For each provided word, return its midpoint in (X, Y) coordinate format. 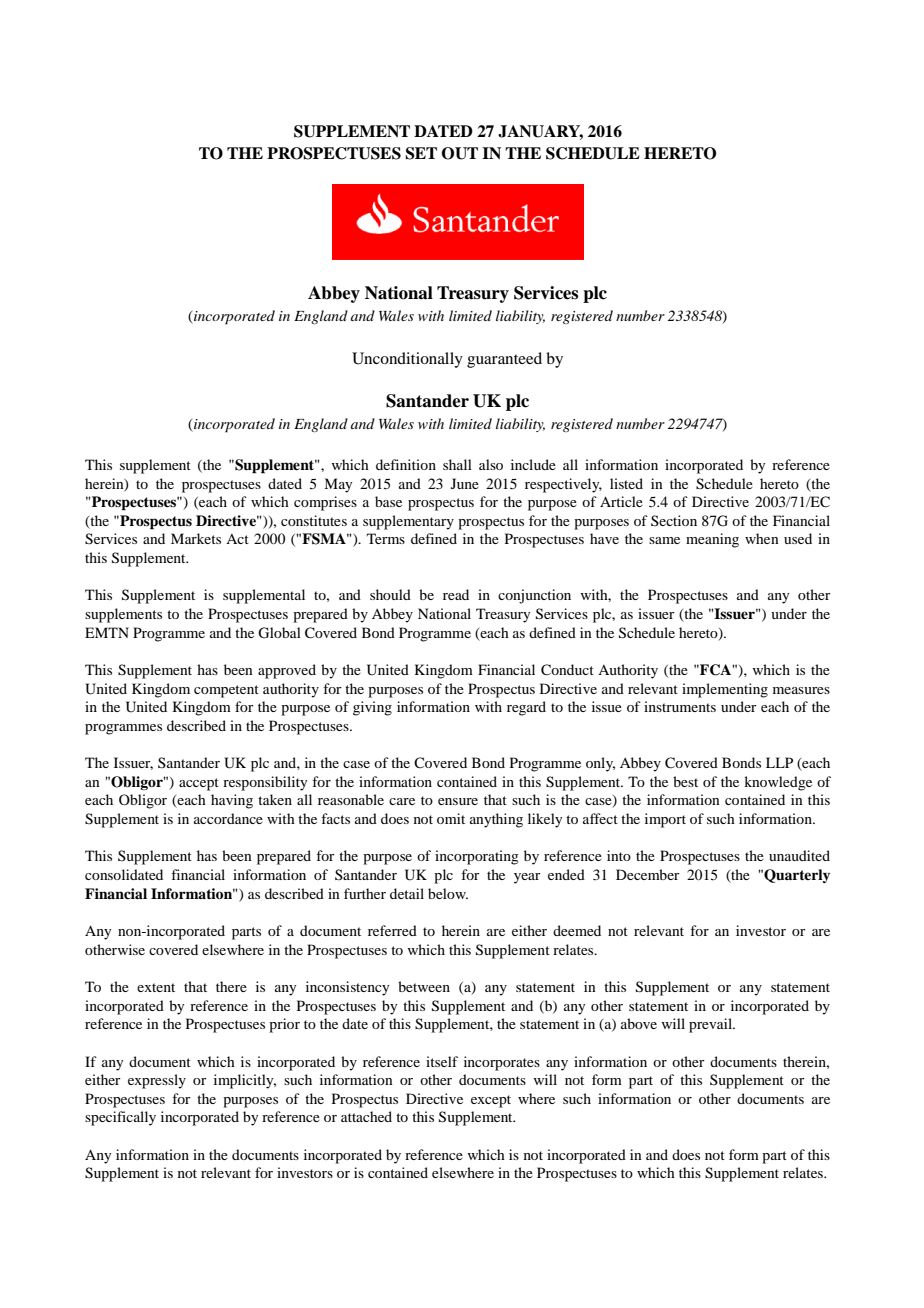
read (456, 594)
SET (421, 153)
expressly (157, 1081)
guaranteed (504, 360)
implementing (725, 690)
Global (279, 633)
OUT (460, 153)
